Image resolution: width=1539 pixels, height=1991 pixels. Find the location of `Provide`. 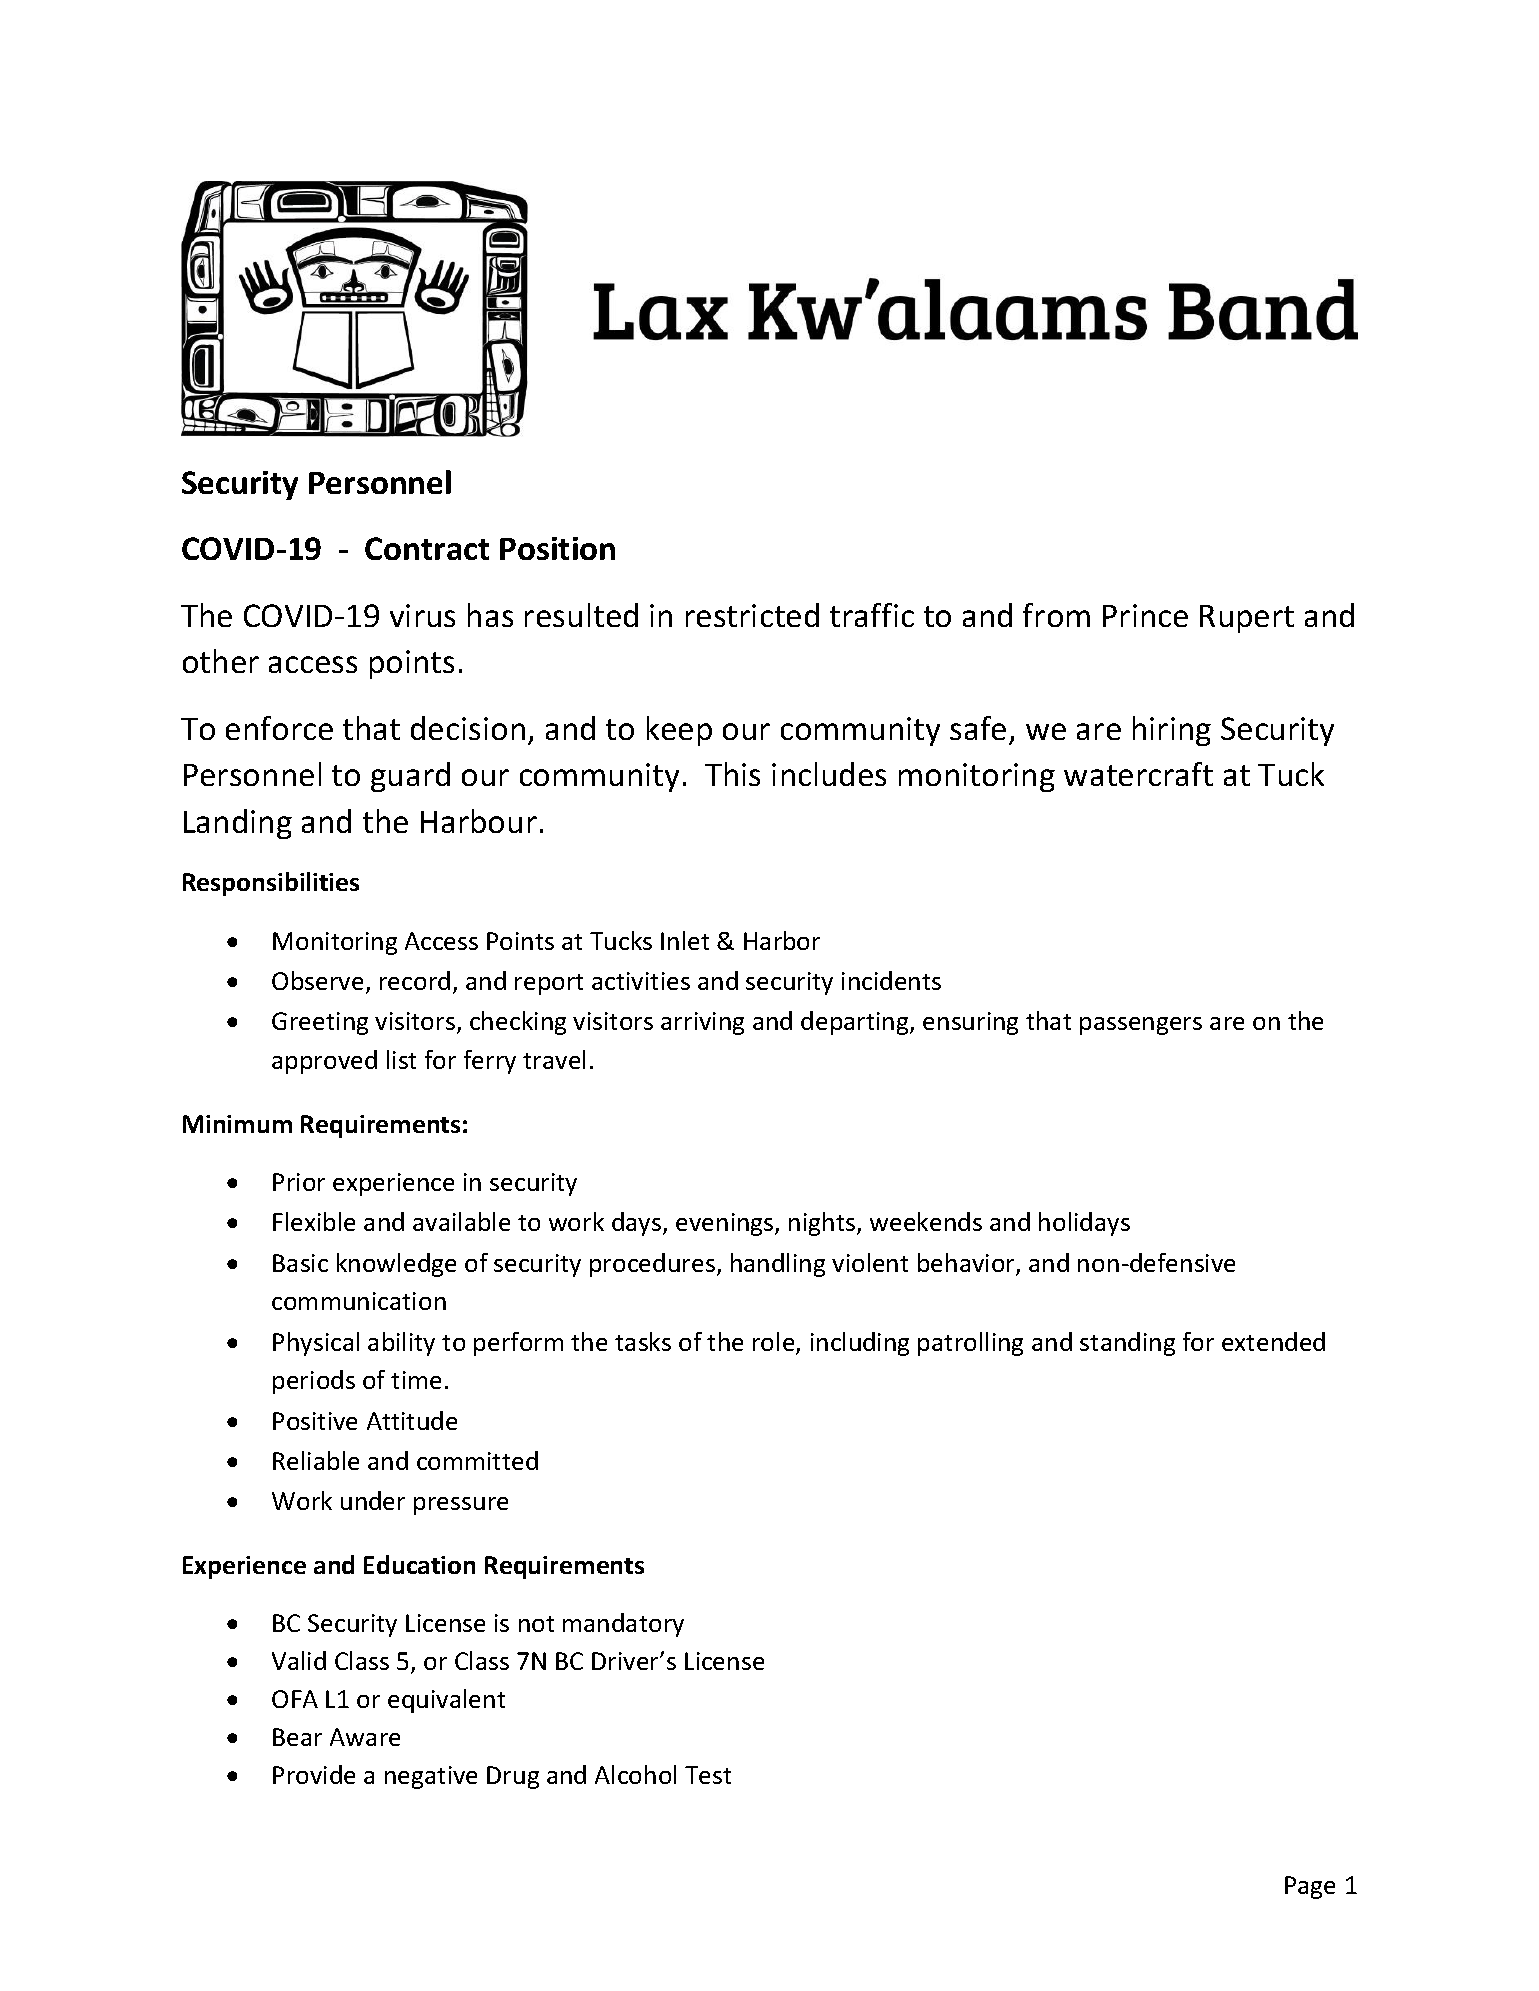

Provide is located at coordinates (314, 1774).
